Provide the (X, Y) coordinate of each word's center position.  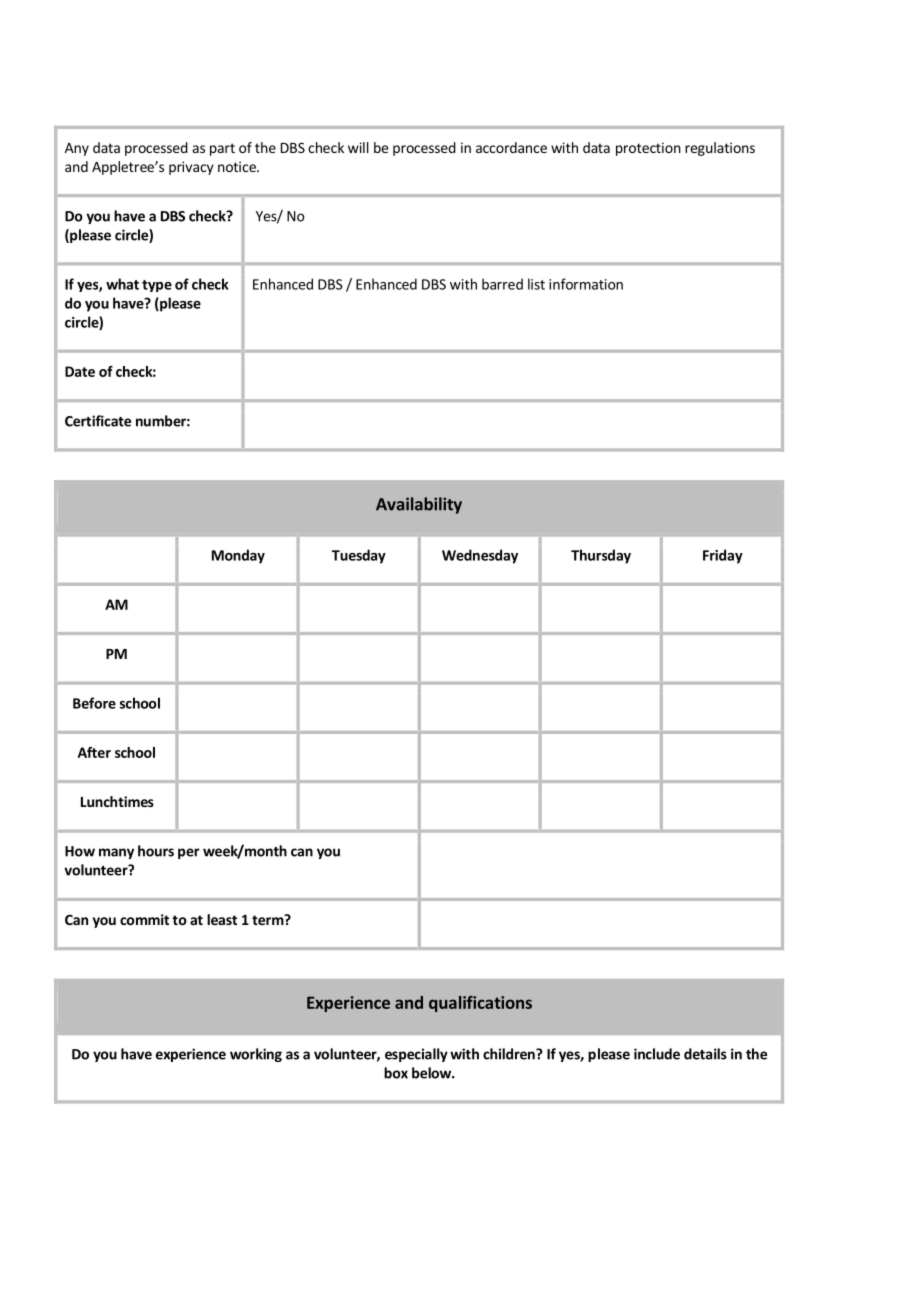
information (586, 284)
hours (156, 851)
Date (80, 371)
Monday (238, 556)
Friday (723, 556)
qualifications (480, 1004)
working (256, 1055)
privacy (191, 168)
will (358, 147)
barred (502, 284)
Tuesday (359, 556)
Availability (419, 505)
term (268, 920)
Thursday (601, 556)
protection (648, 149)
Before (94, 703)
